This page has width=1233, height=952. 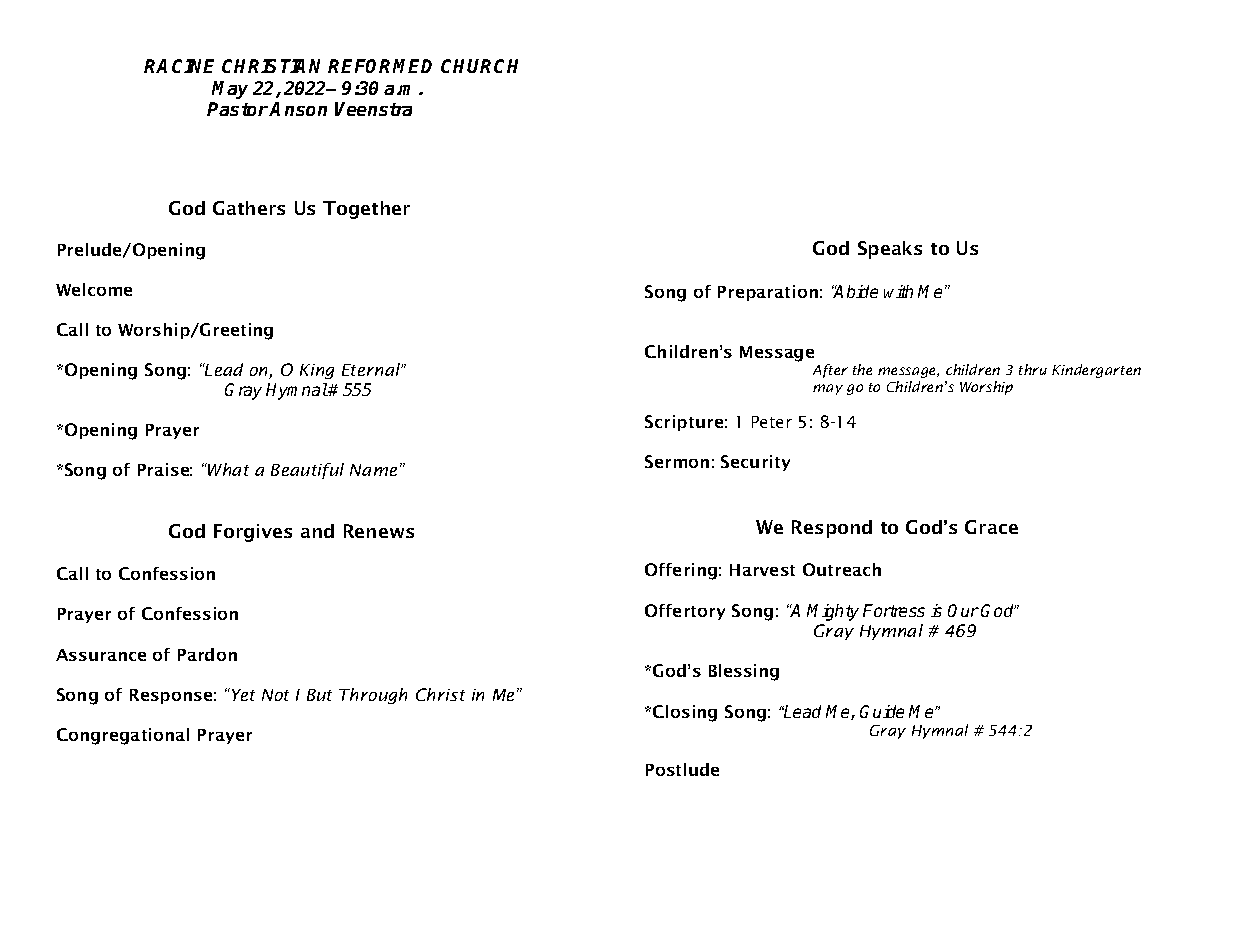 I want to click on Anson, so click(x=298, y=109).
